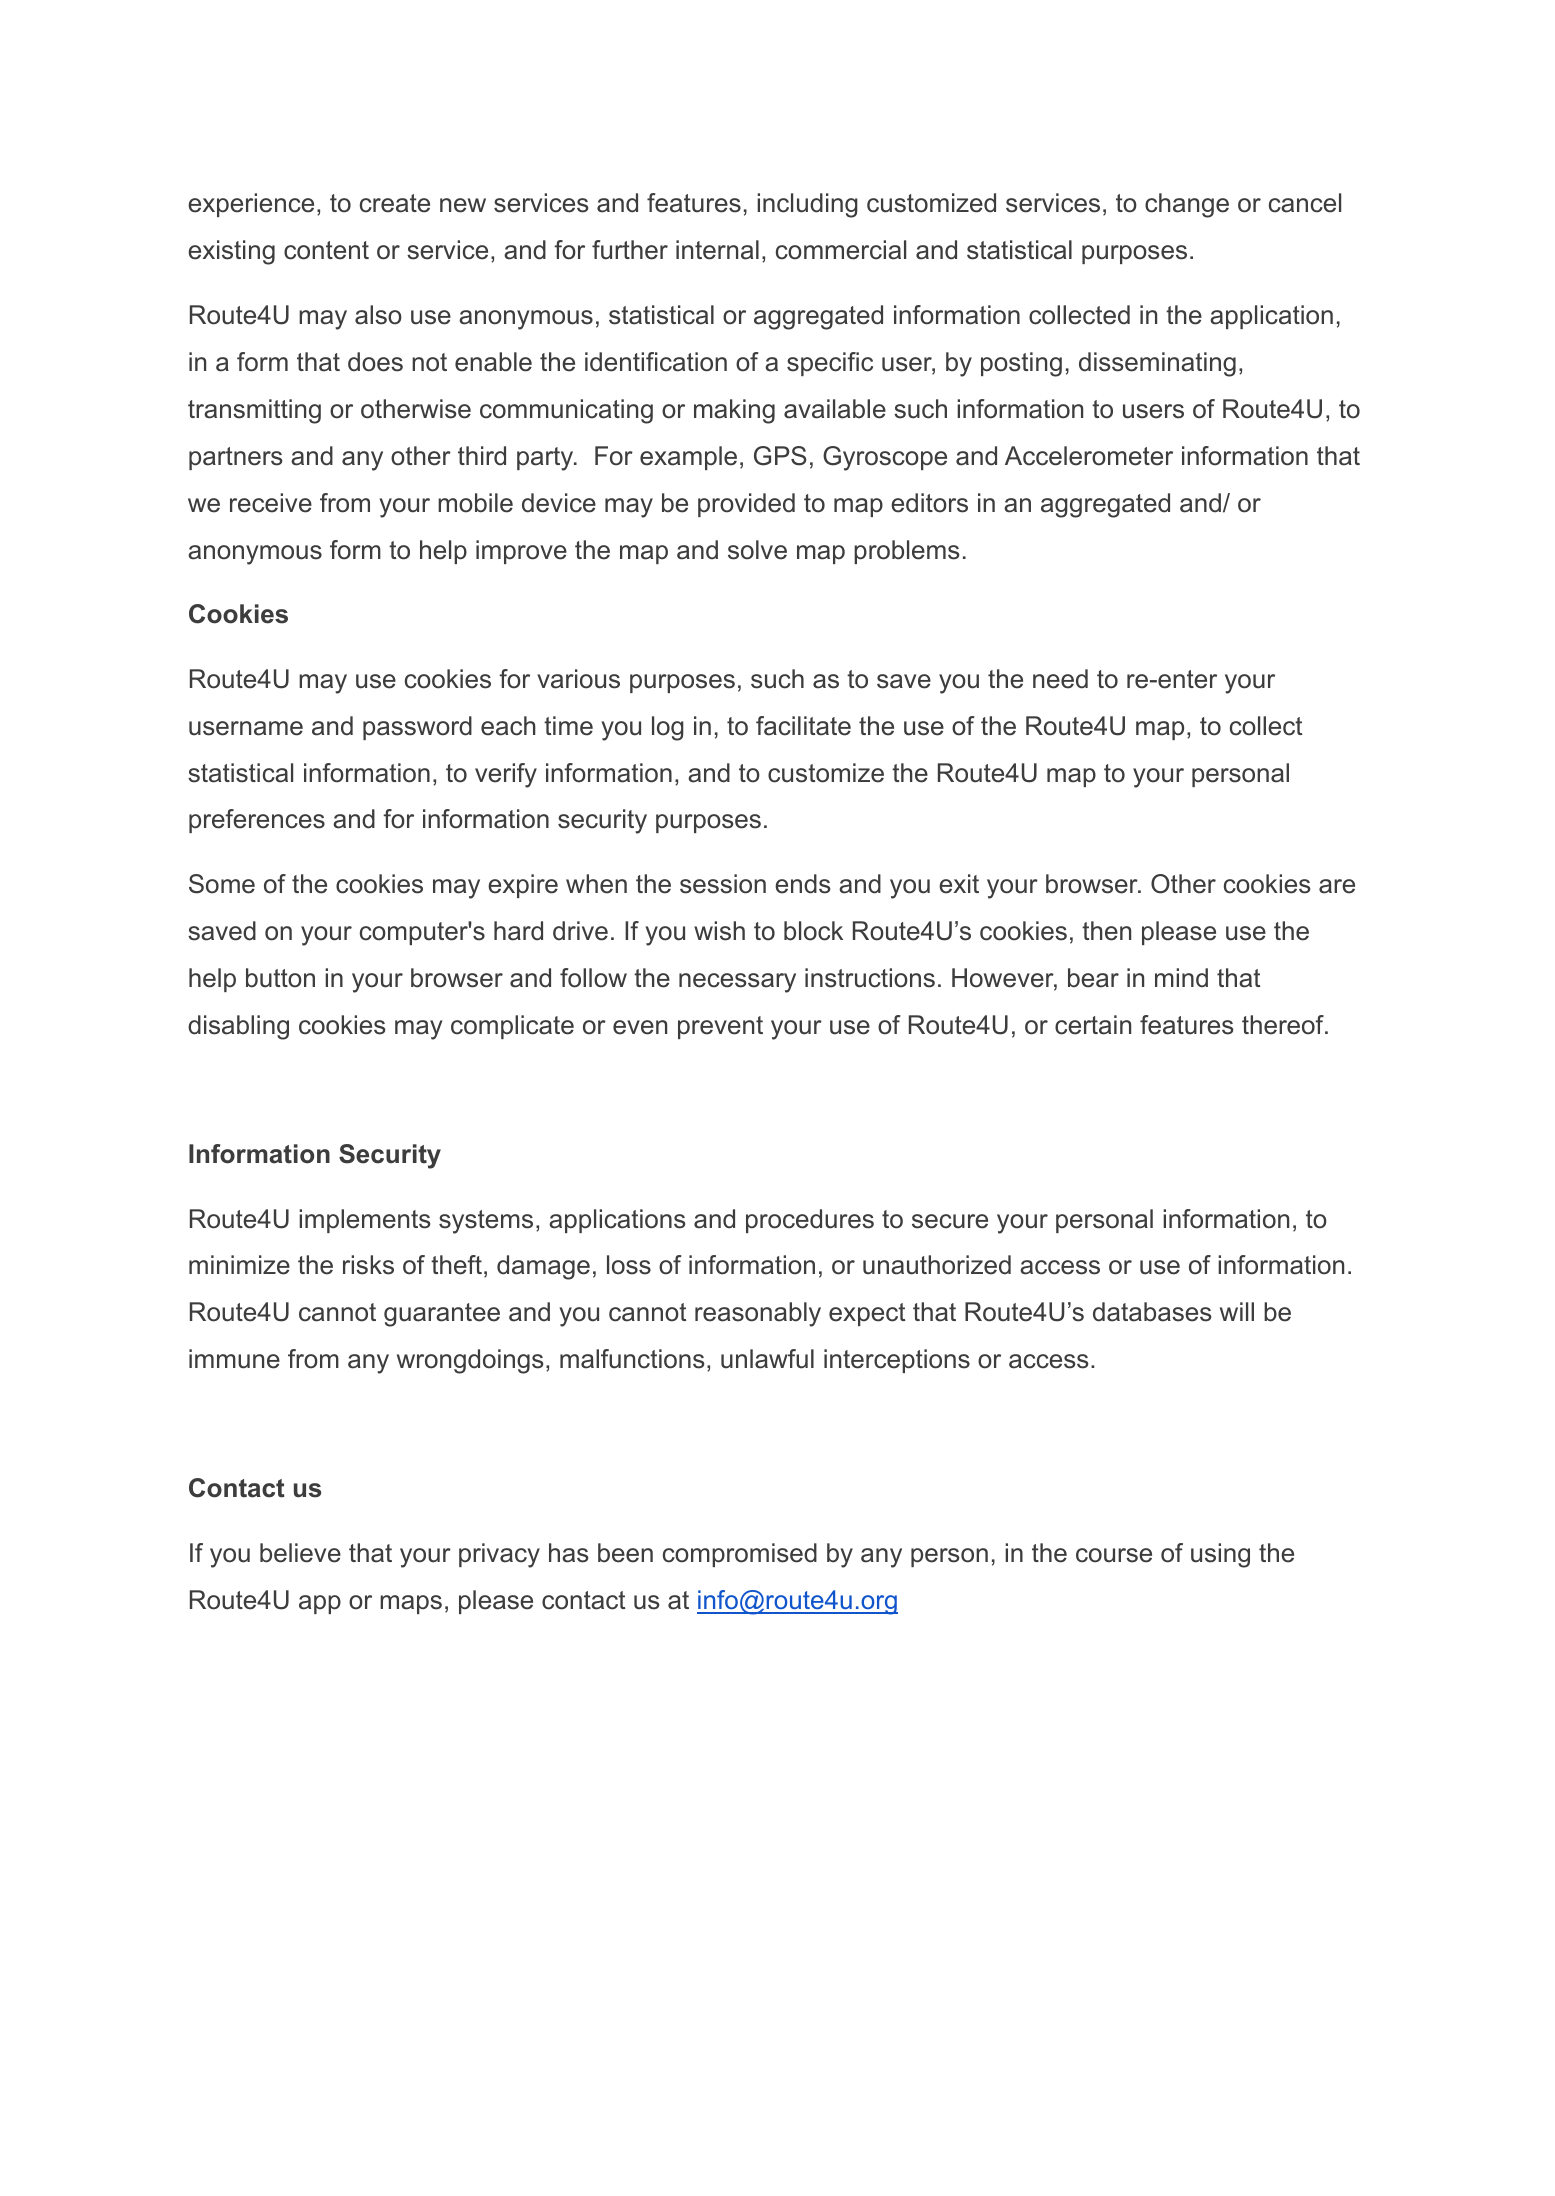 The height and width of the screenshot is (2196, 1555). Describe the element at coordinates (1187, 205) in the screenshot. I see `change` at that location.
